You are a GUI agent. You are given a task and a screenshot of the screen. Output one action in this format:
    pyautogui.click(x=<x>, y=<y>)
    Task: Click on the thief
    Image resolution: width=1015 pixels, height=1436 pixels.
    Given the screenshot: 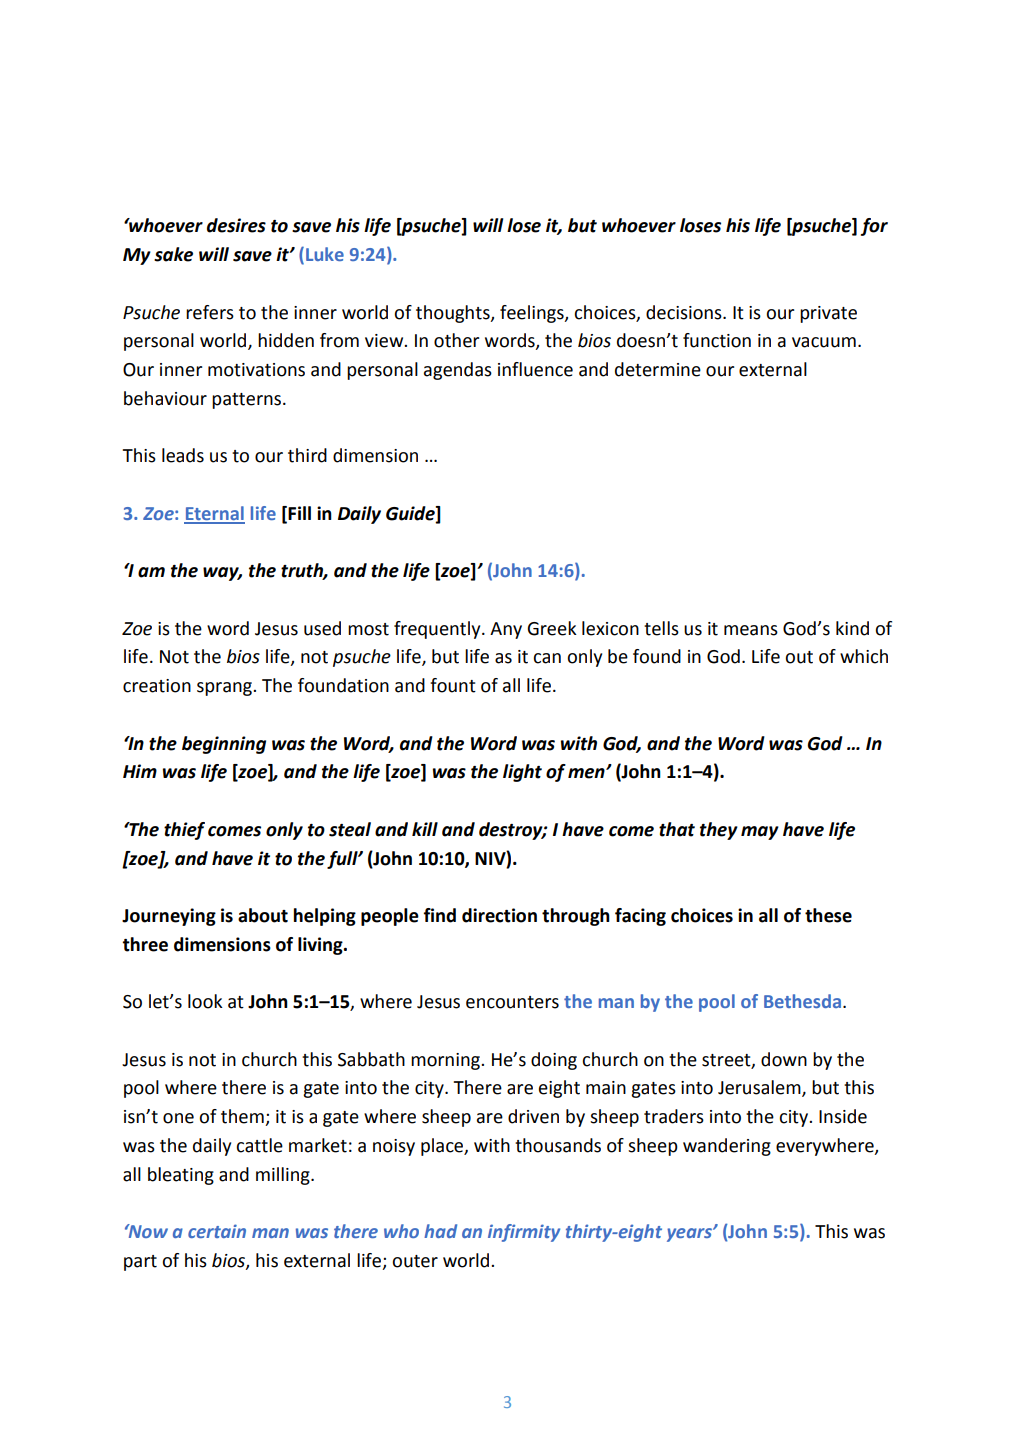 What is the action you would take?
    pyautogui.click(x=184, y=831)
